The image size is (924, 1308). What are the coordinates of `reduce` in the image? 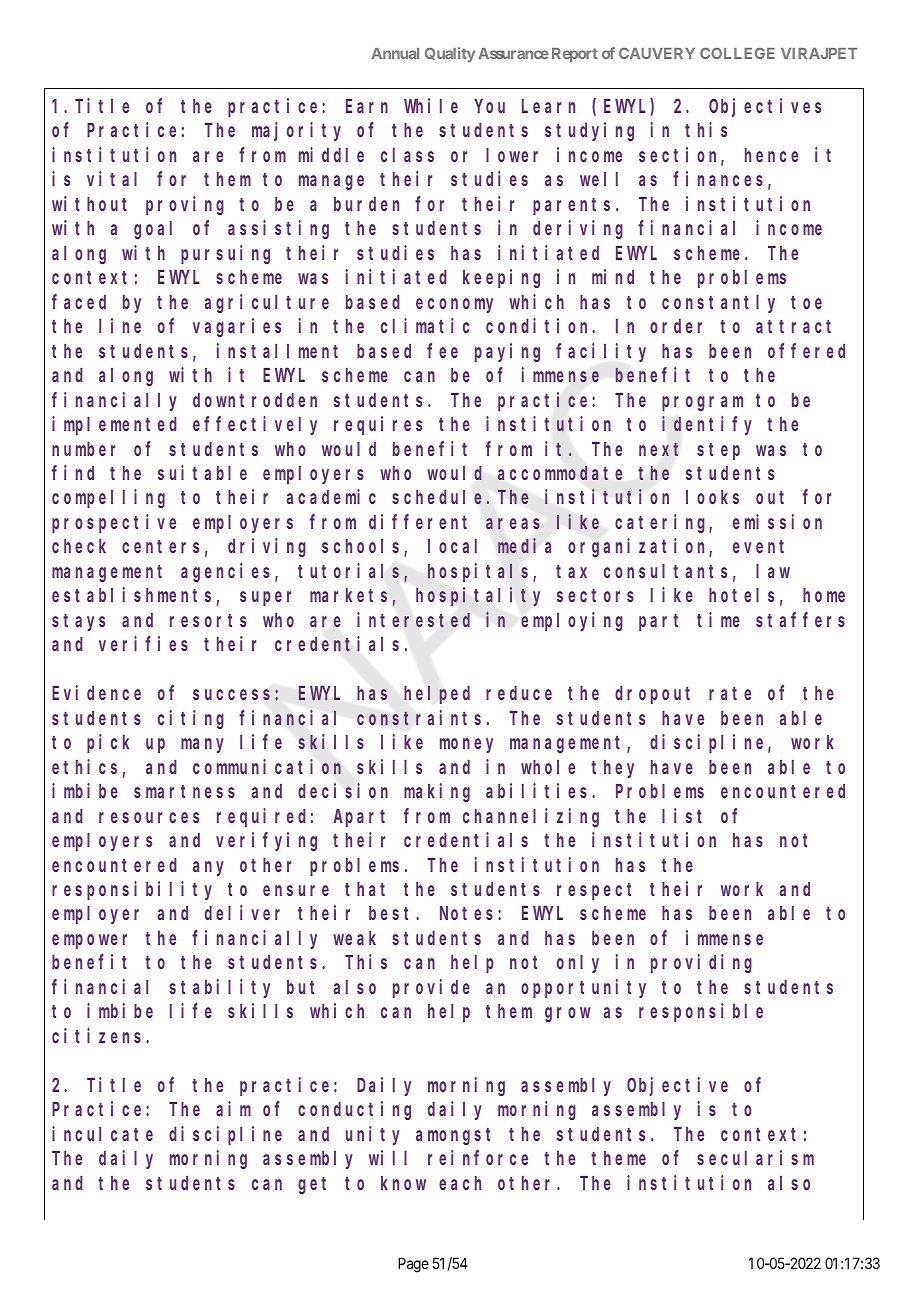 It's located at (519, 693).
